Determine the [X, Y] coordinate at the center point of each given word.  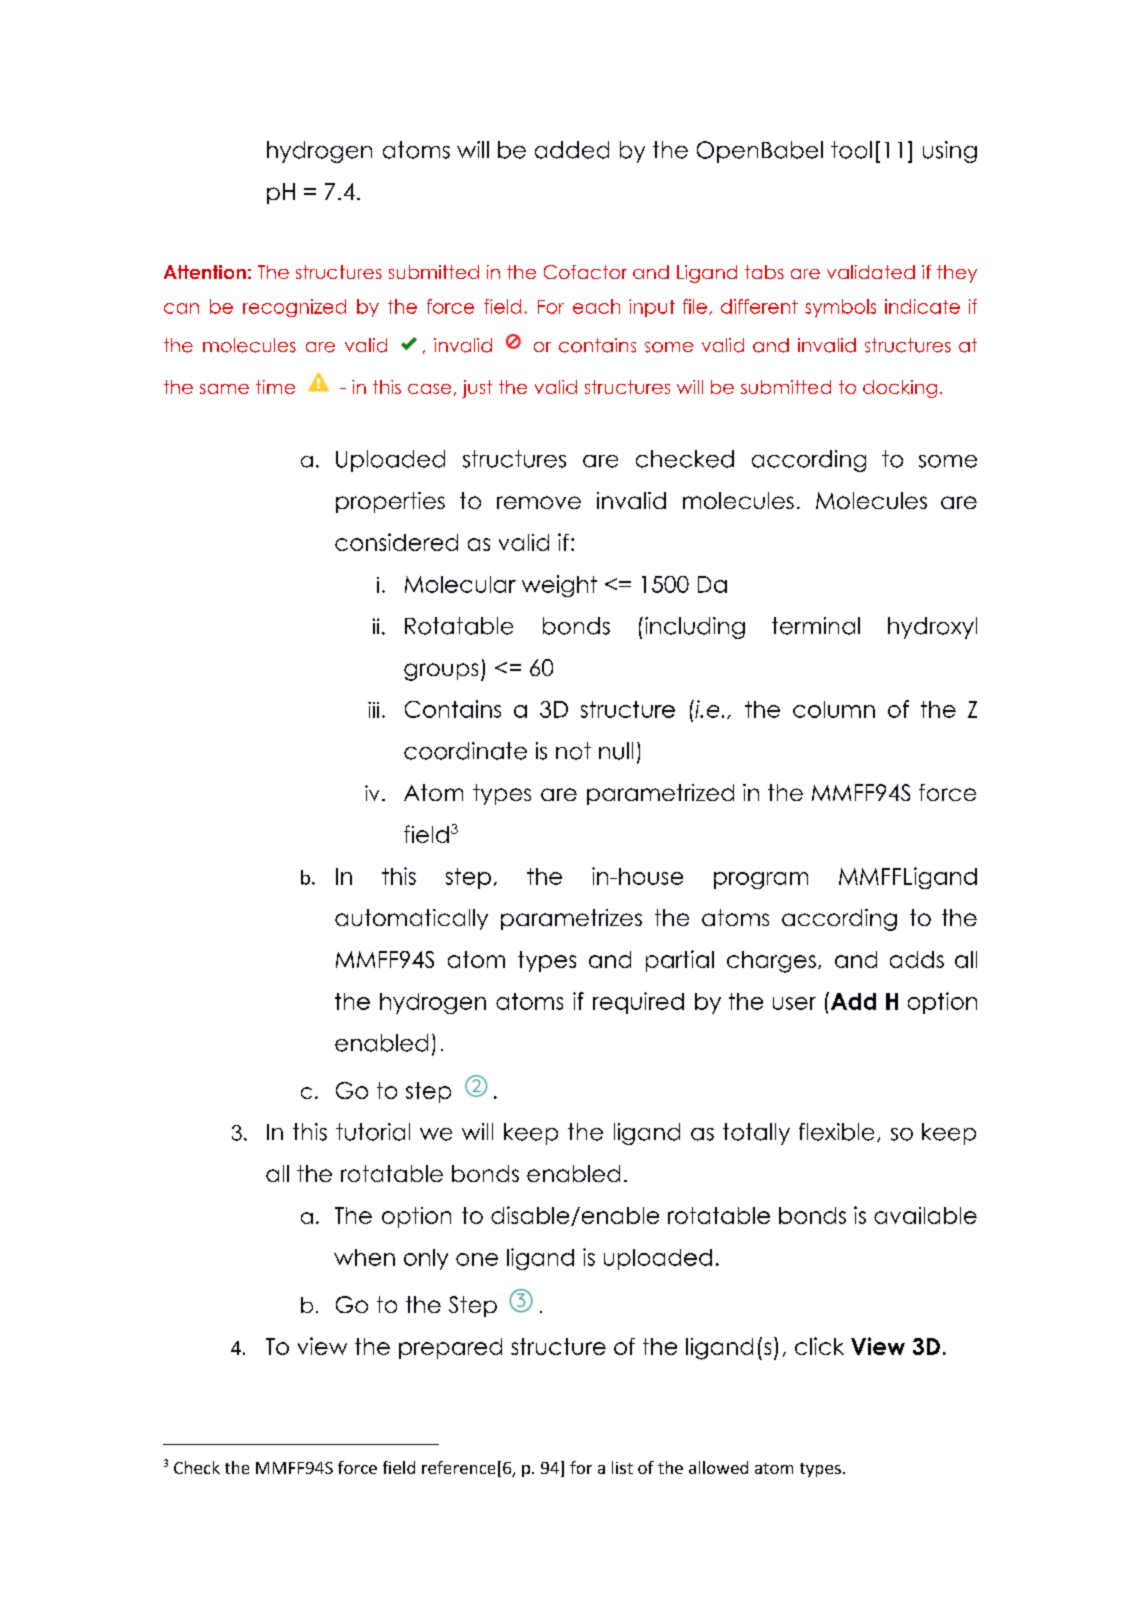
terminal [816, 626]
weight [559, 586]
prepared [450, 1348]
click [819, 1346]
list [622, 1467]
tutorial [373, 1132]
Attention [205, 272]
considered [396, 542]
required [638, 1003]
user [794, 1003]
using [950, 152]
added [572, 150]
